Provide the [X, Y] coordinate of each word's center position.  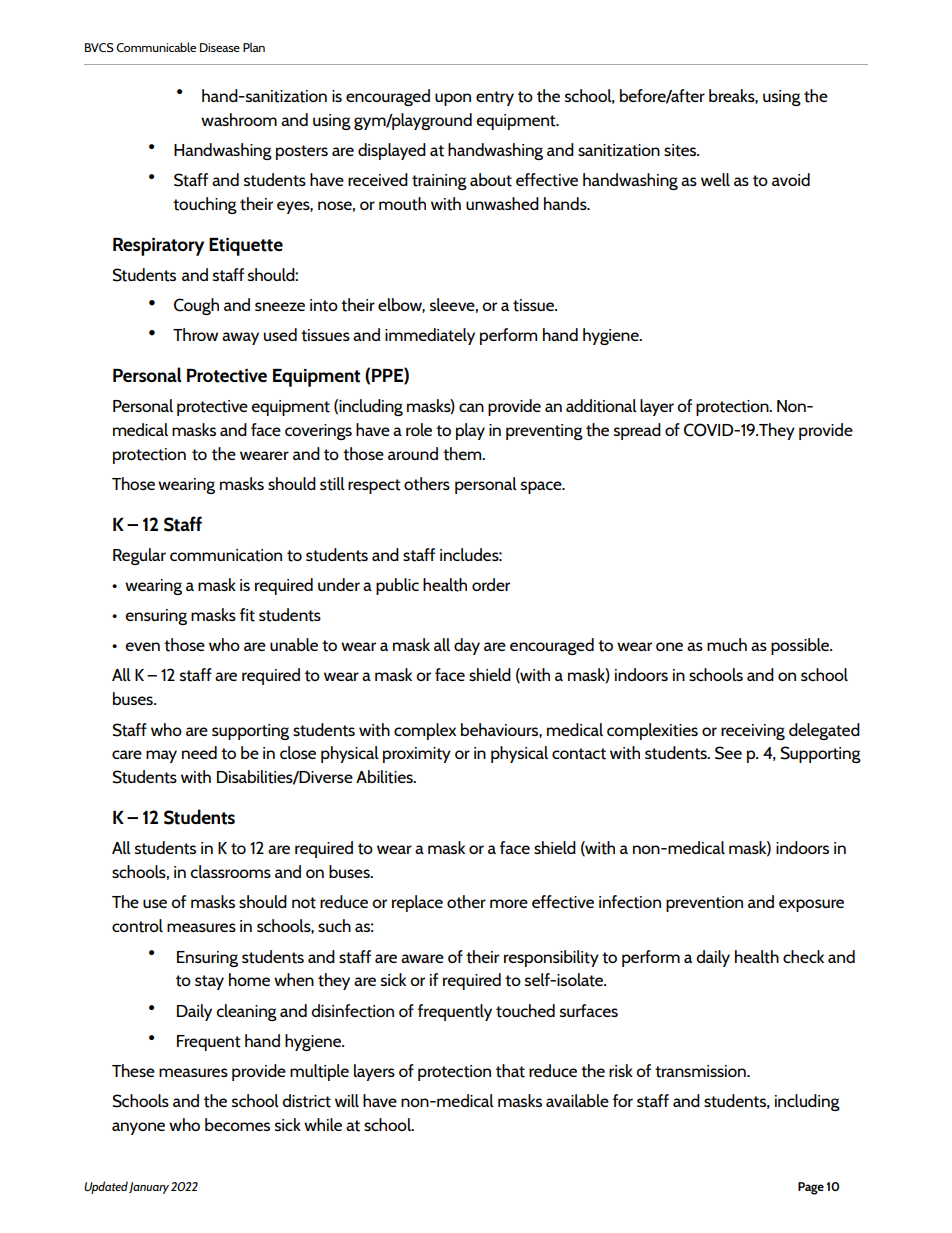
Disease [220, 47]
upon [453, 99]
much [727, 644]
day [467, 646]
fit [247, 615]
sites [681, 150]
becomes [237, 1124]
